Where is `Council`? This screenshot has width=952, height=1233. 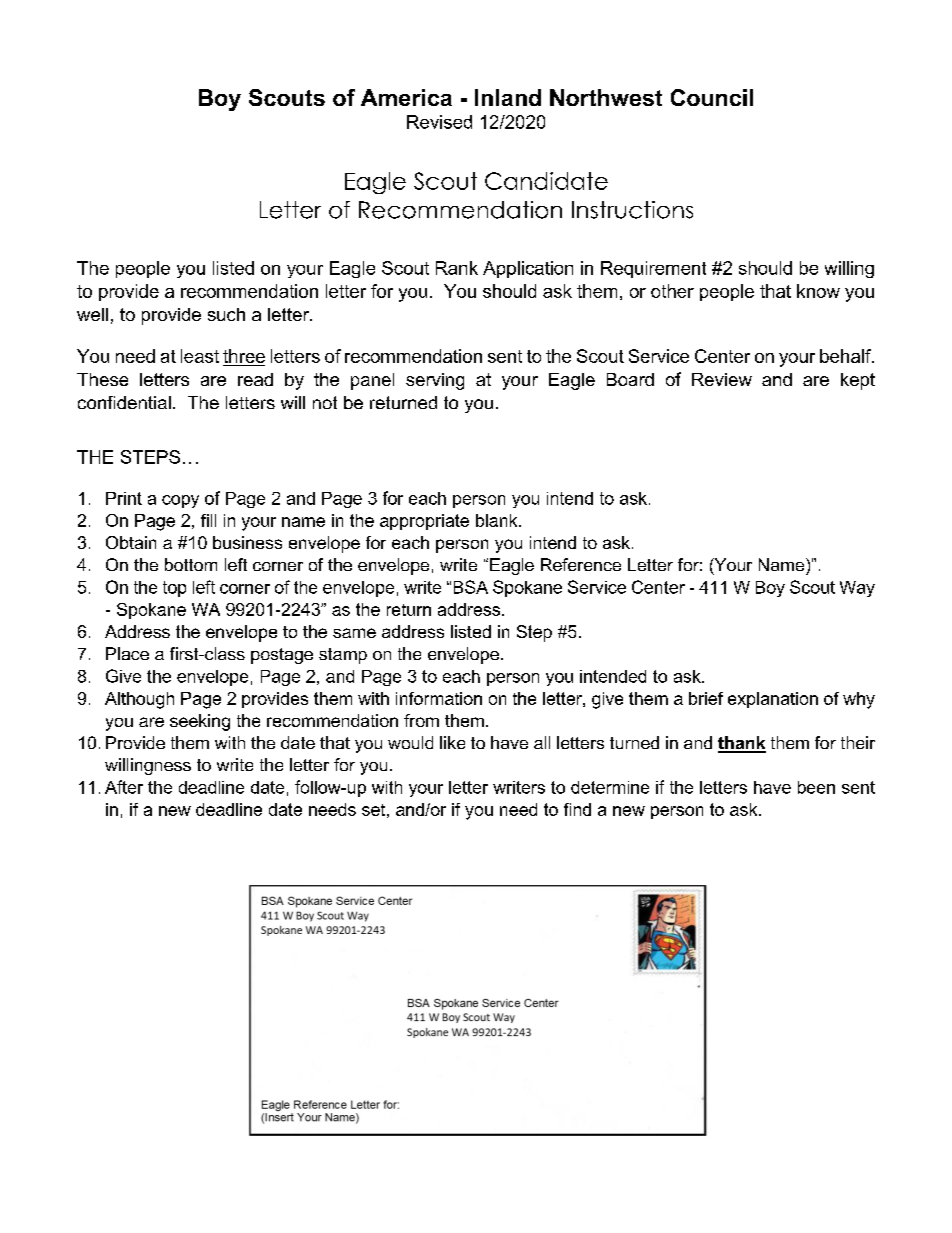 Council is located at coordinates (712, 97).
